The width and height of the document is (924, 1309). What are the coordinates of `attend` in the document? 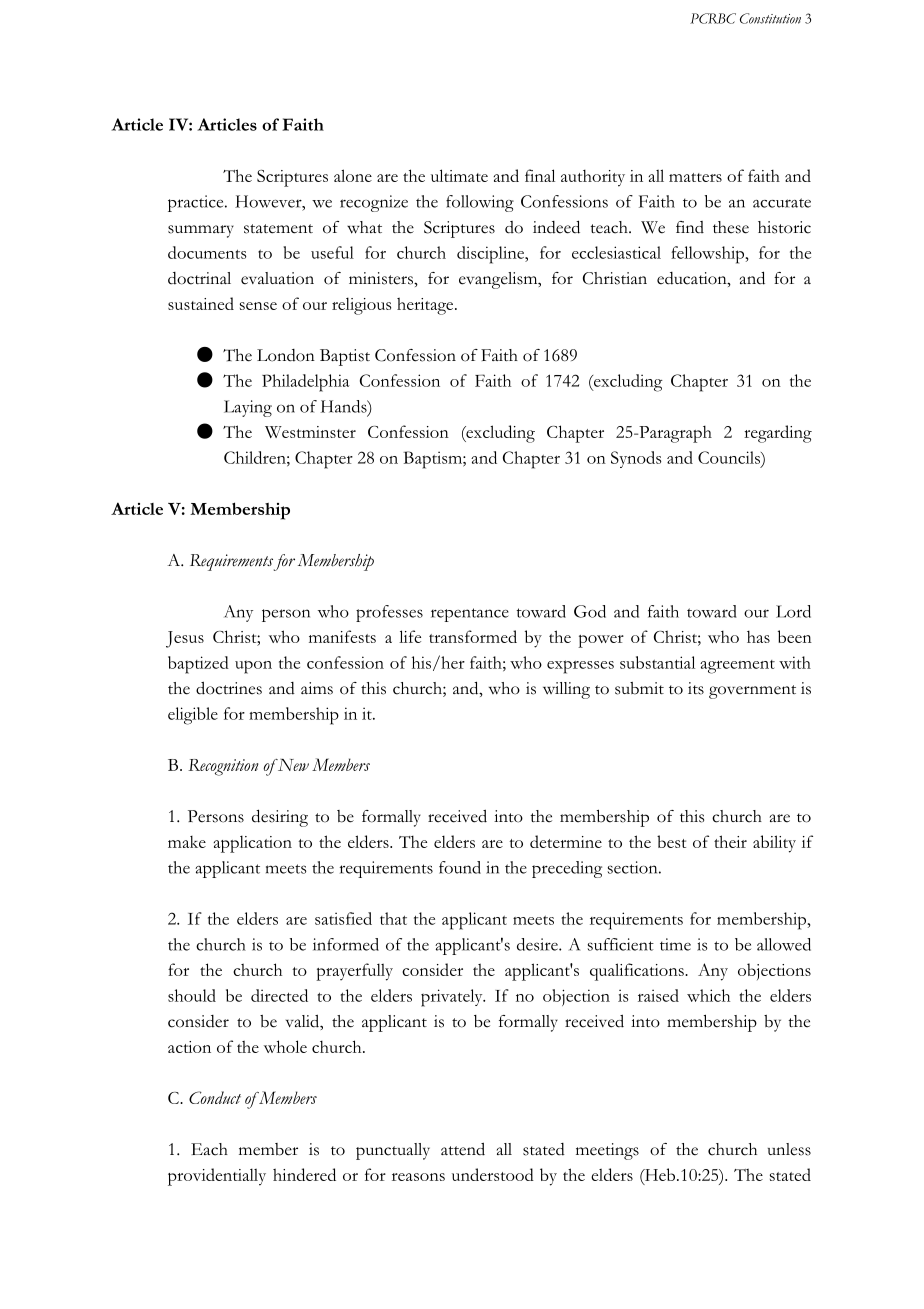 It's located at (463, 1149).
